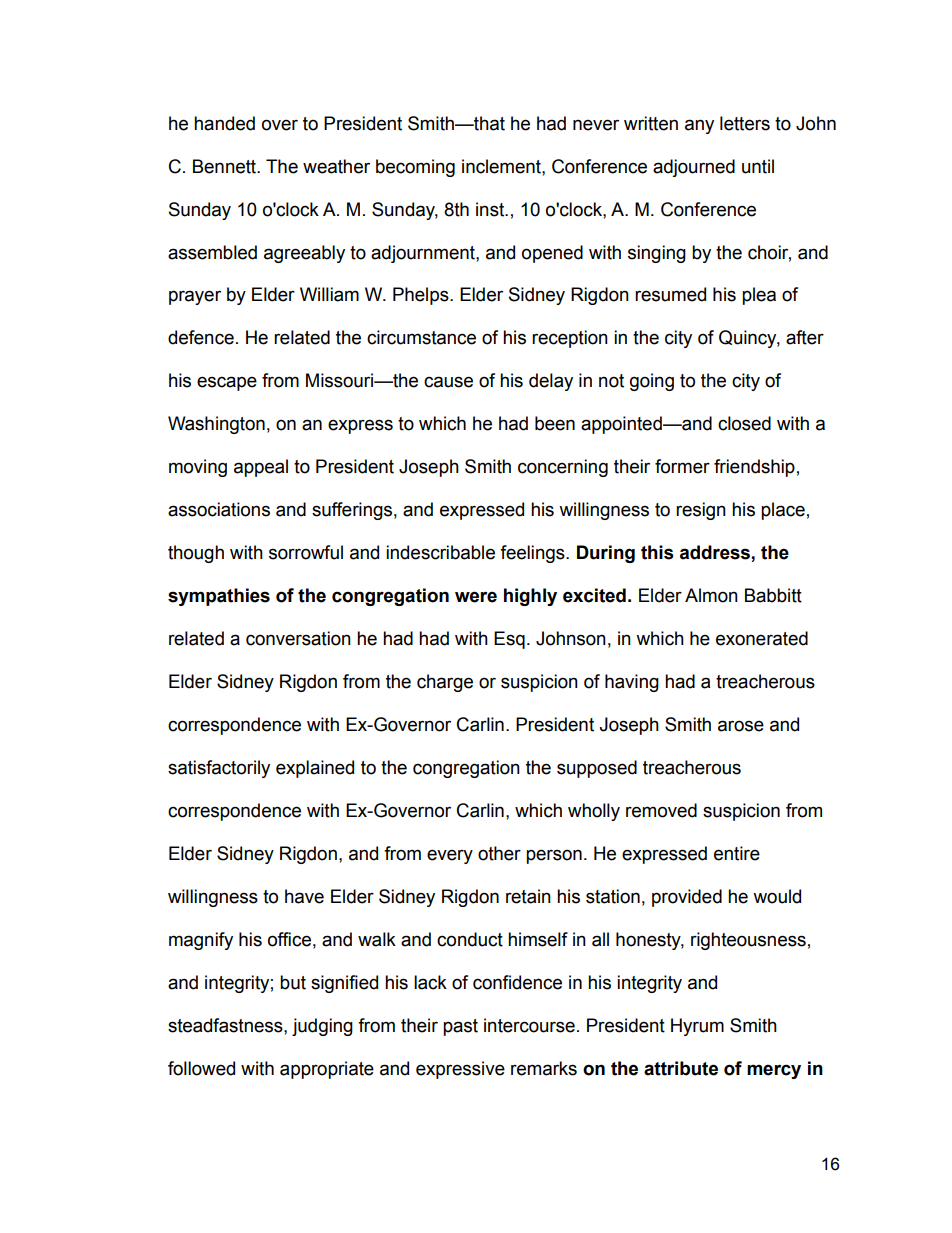  I want to click on until, so click(758, 166).
